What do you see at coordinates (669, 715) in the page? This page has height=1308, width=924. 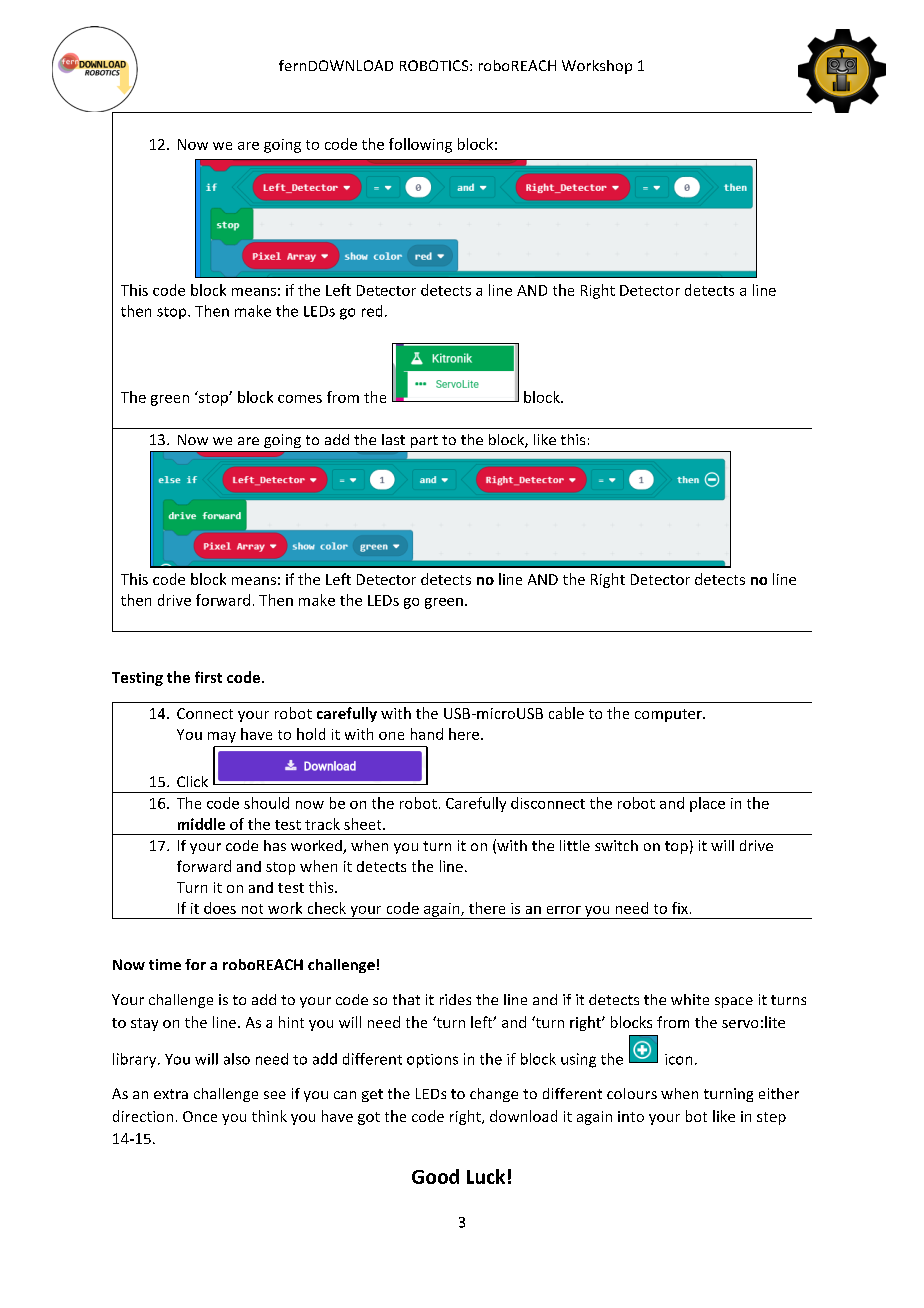 I see `computer` at bounding box center [669, 715].
